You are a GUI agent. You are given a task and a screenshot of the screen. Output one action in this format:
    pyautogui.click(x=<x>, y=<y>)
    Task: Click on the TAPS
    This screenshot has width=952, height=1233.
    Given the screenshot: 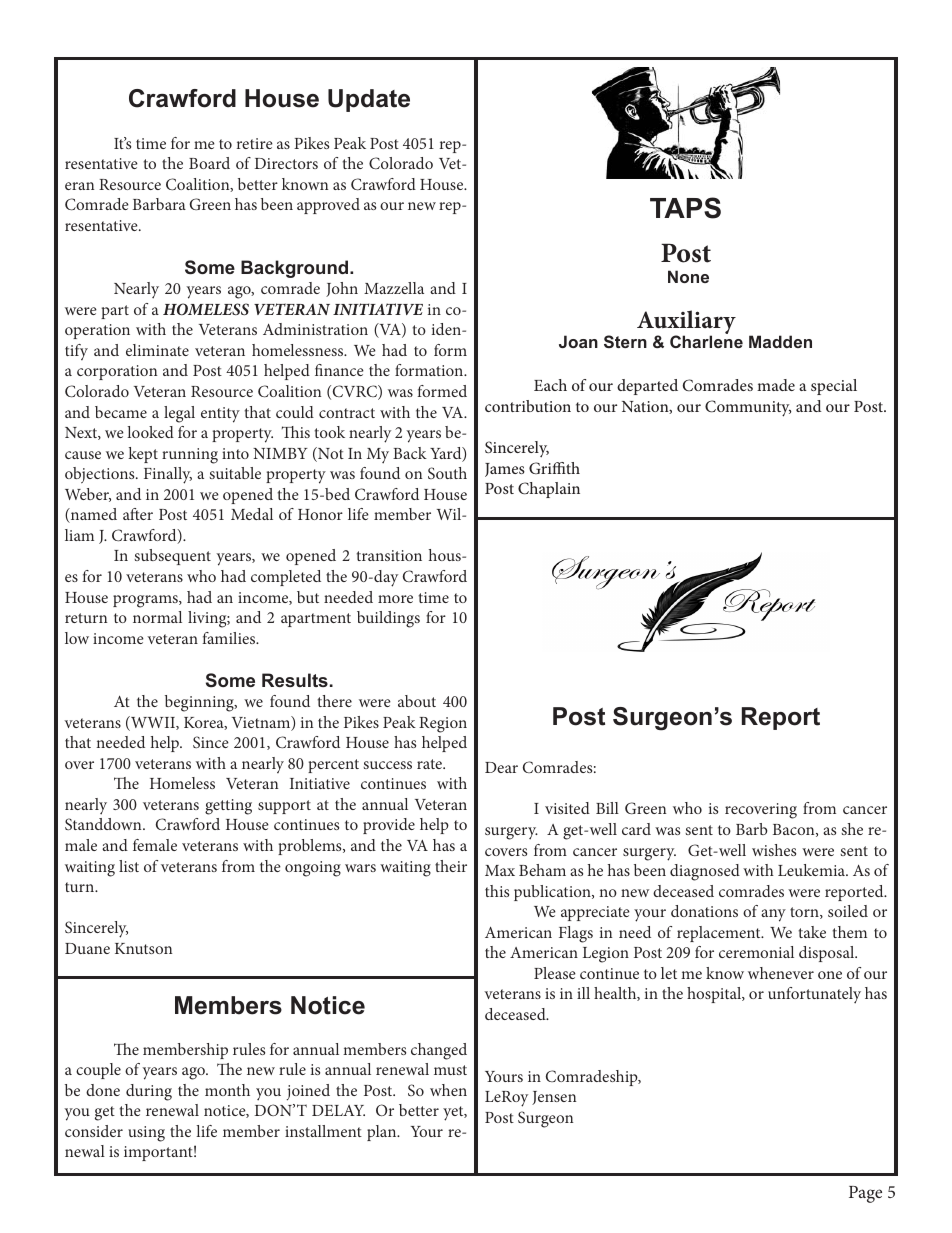 What is the action you would take?
    pyautogui.click(x=685, y=208)
